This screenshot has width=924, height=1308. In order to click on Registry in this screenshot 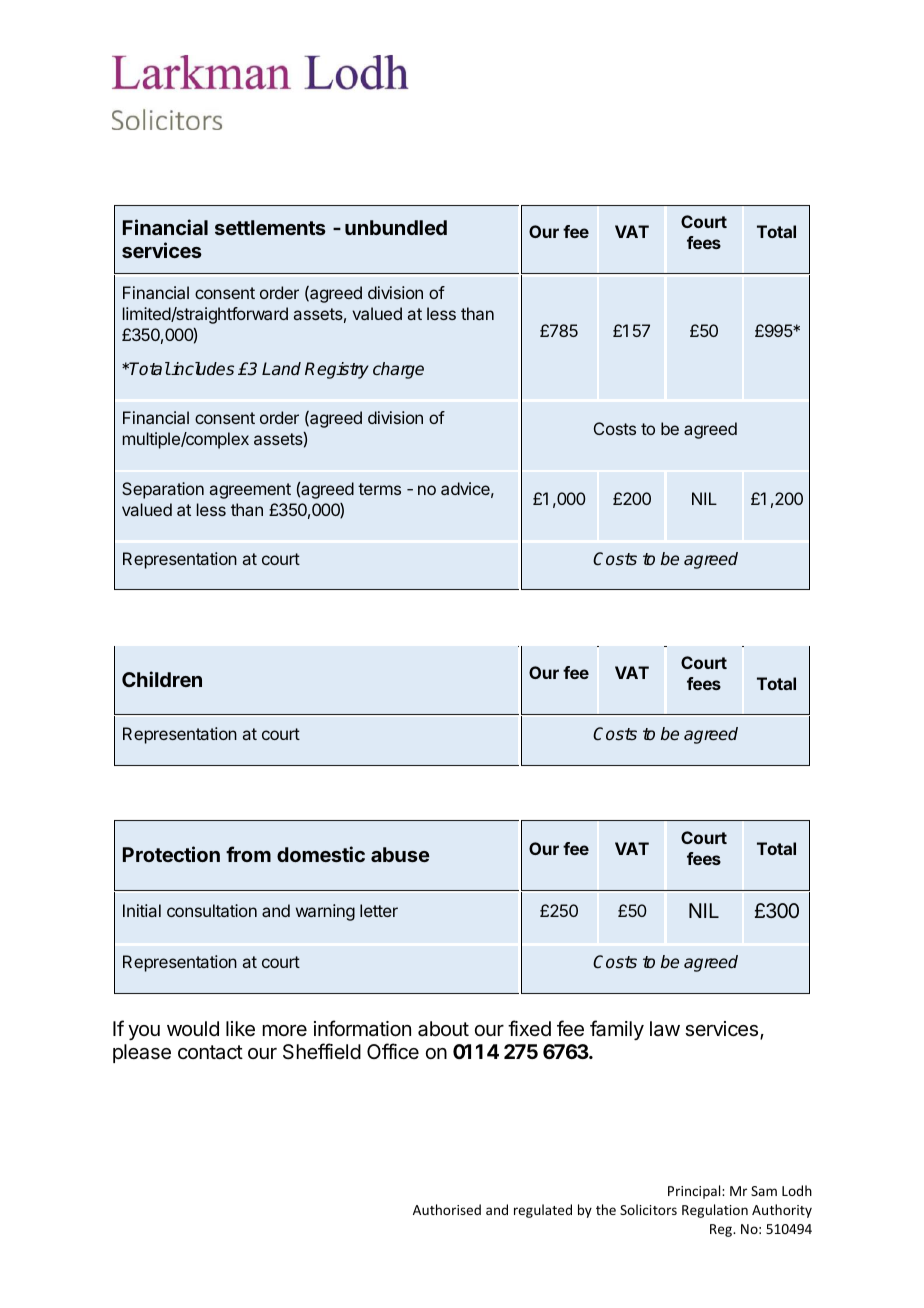, I will do `click(337, 370)`.
